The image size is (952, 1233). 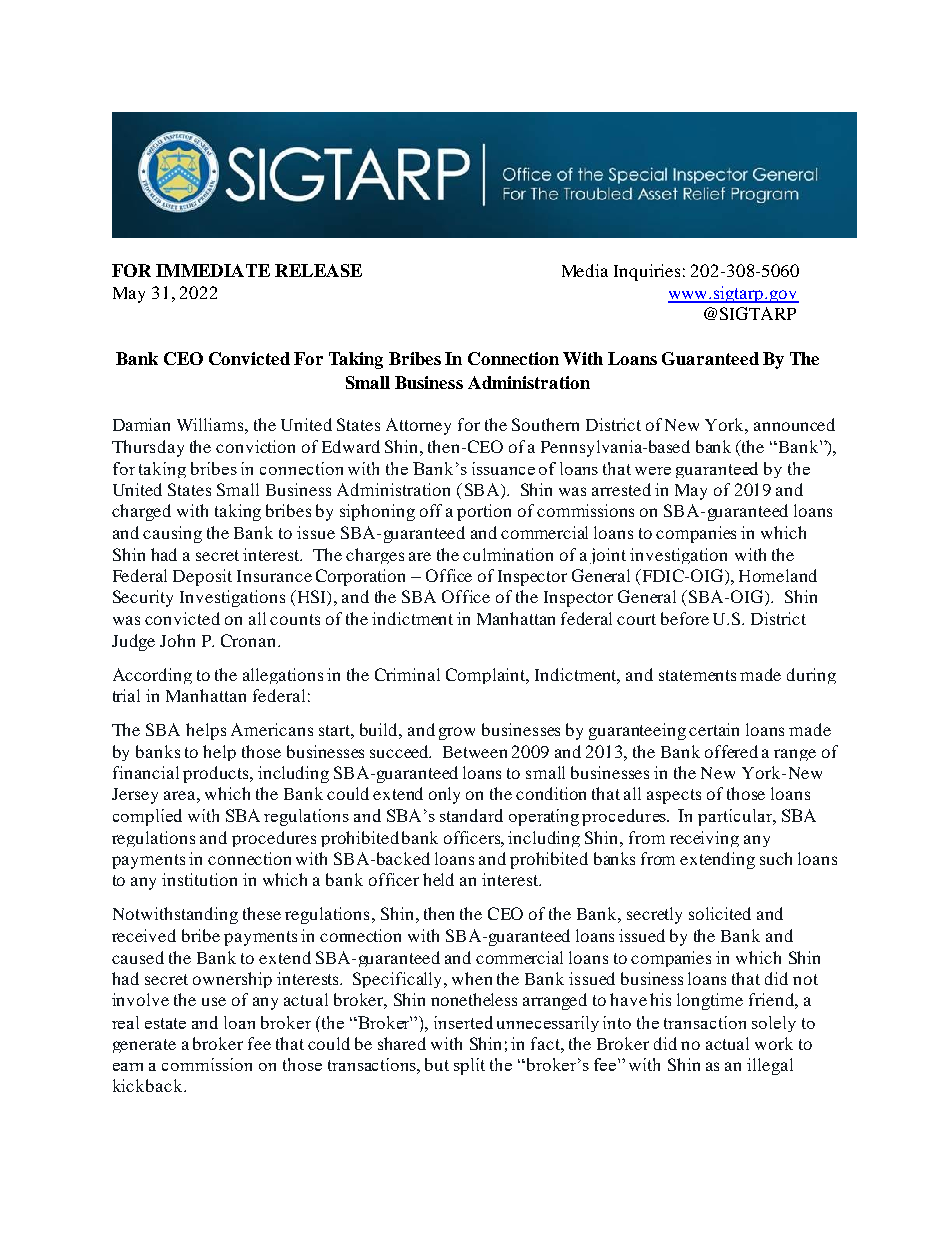 I want to click on causing, so click(x=172, y=534).
